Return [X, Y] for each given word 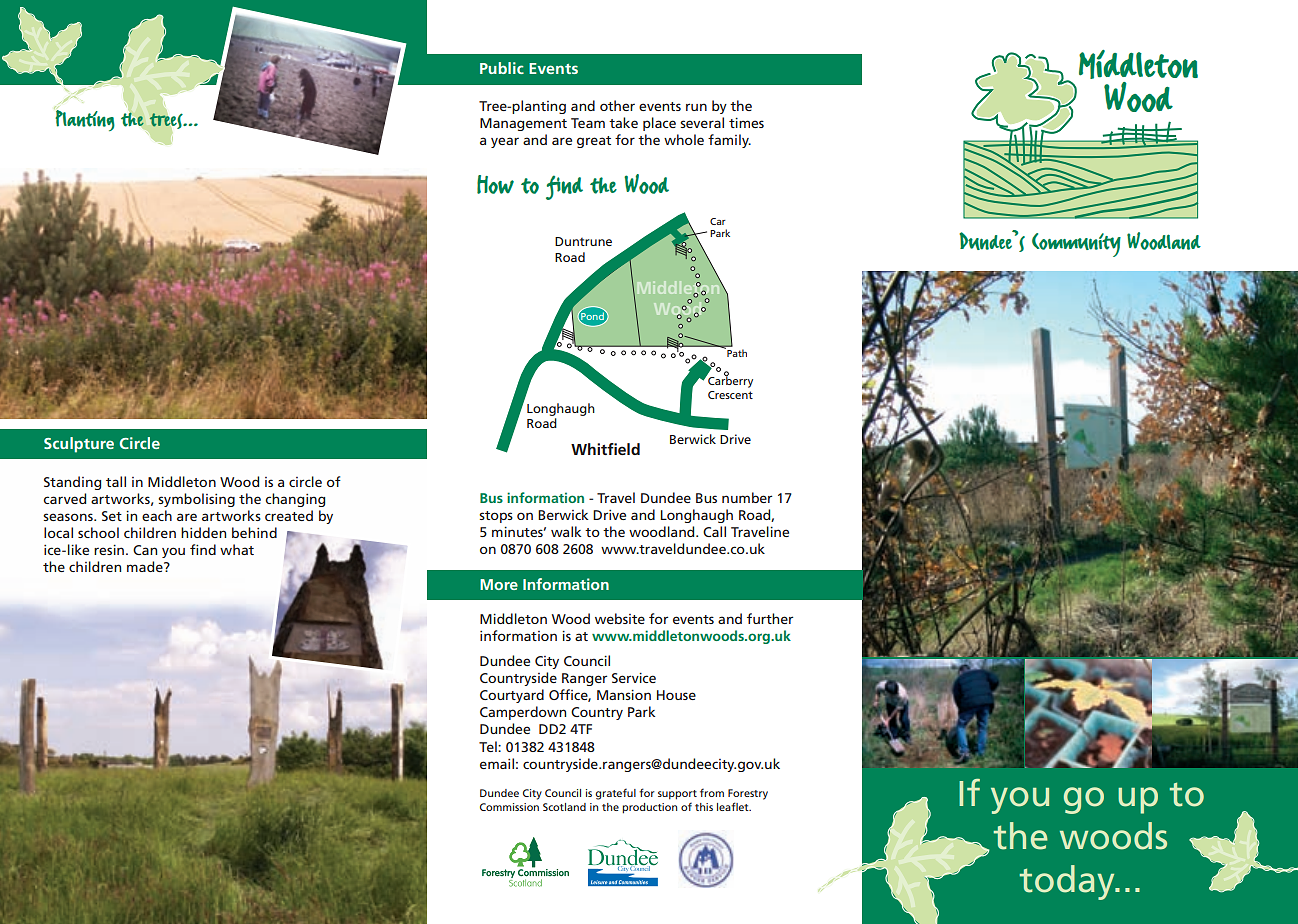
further [770, 618]
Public [502, 68]
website [620, 618]
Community [1076, 245]
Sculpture [79, 445]
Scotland [564, 807]
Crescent [730, 395]
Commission [509, 807]
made [146, 566]
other [617, 105]
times [746, 123]
